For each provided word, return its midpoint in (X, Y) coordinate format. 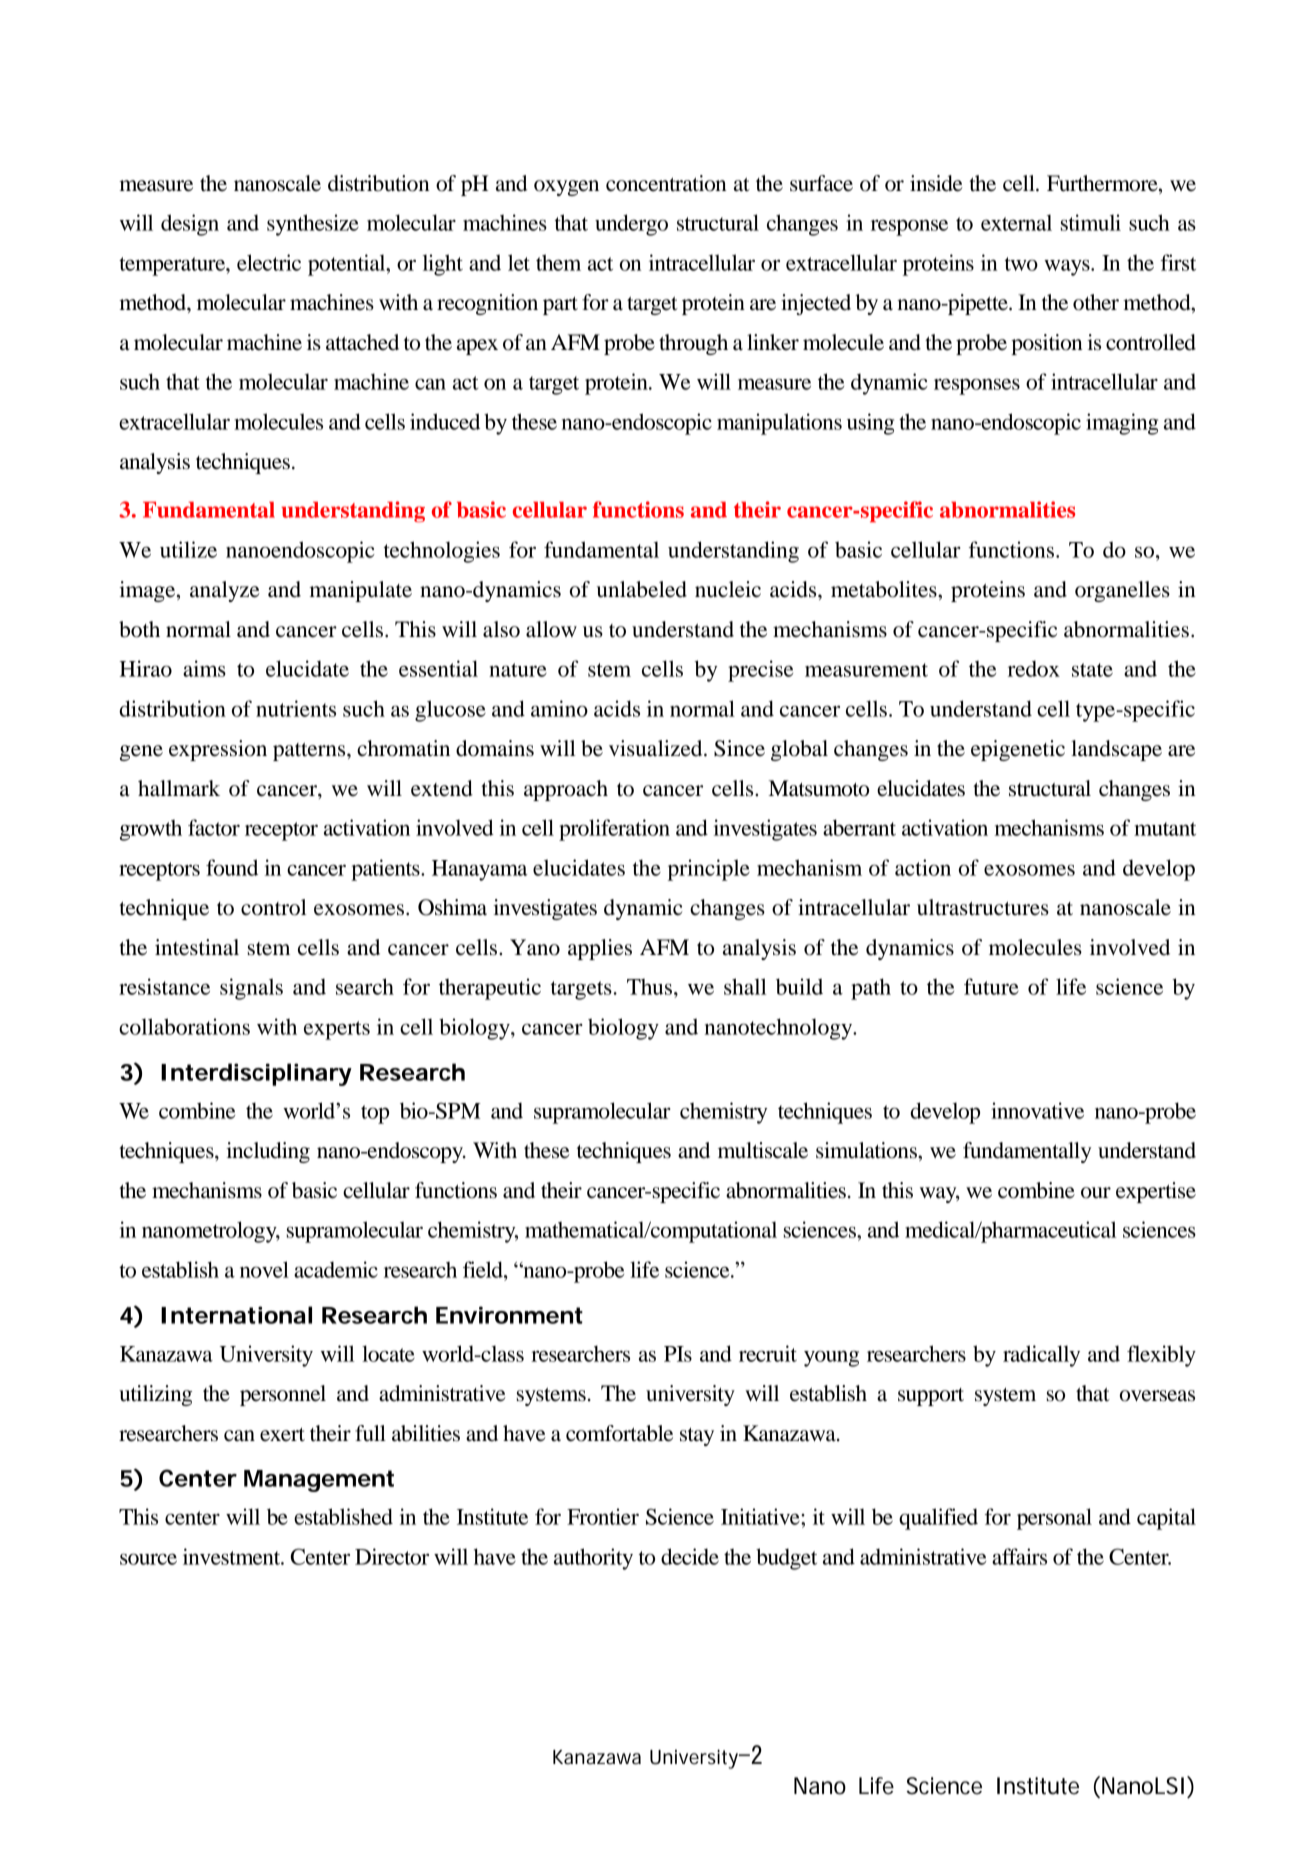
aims (204, 668)
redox (1034, 668)
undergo (631, 225)
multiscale (763, 1150)
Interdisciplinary (256, 1074)
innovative (1037, 1110)
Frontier (603, 1516)
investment (233, 1556)
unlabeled (642, 589)
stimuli (1091, 222)
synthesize (313, 225)
